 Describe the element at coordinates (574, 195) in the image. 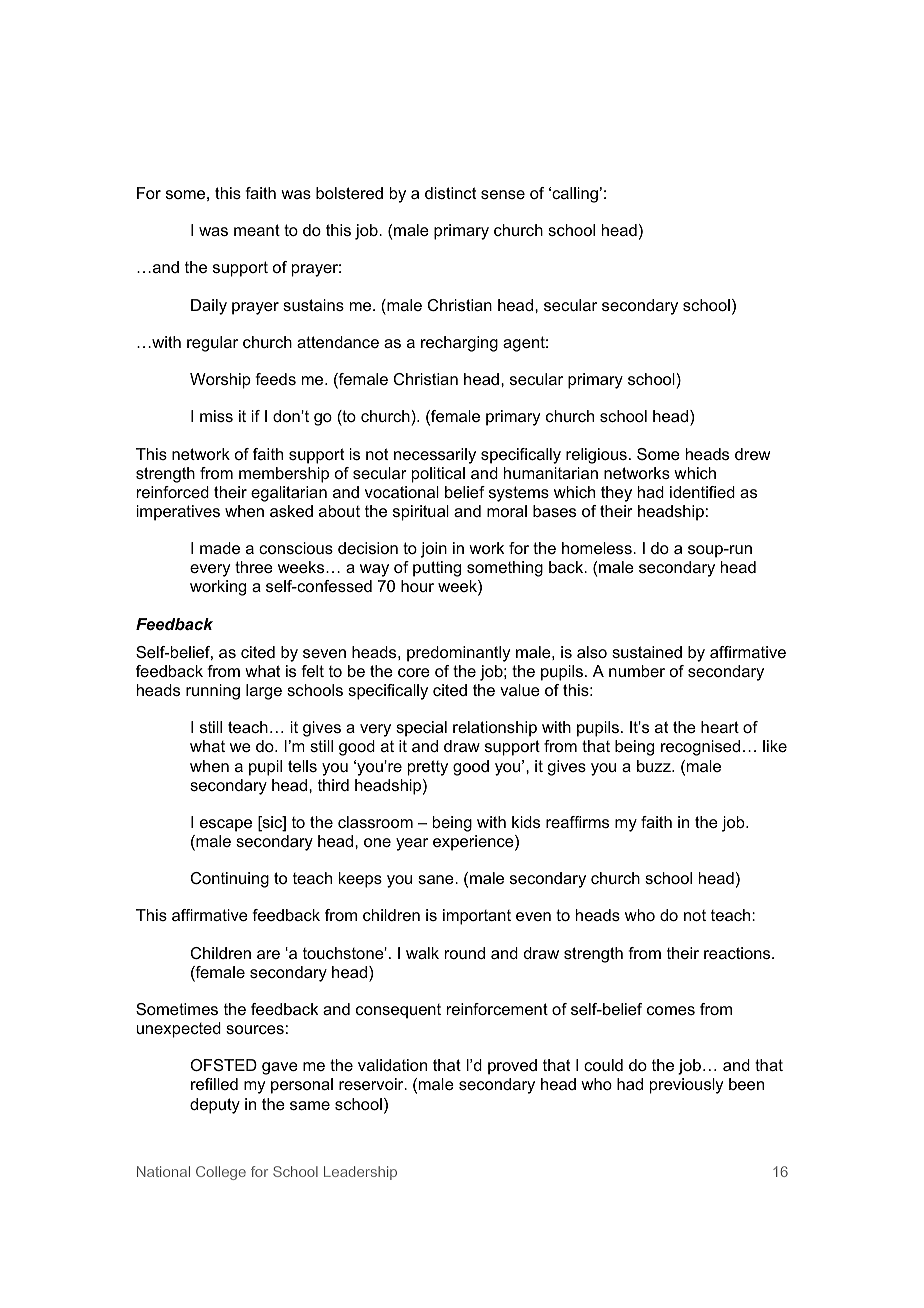

I see `calling` at that location.
